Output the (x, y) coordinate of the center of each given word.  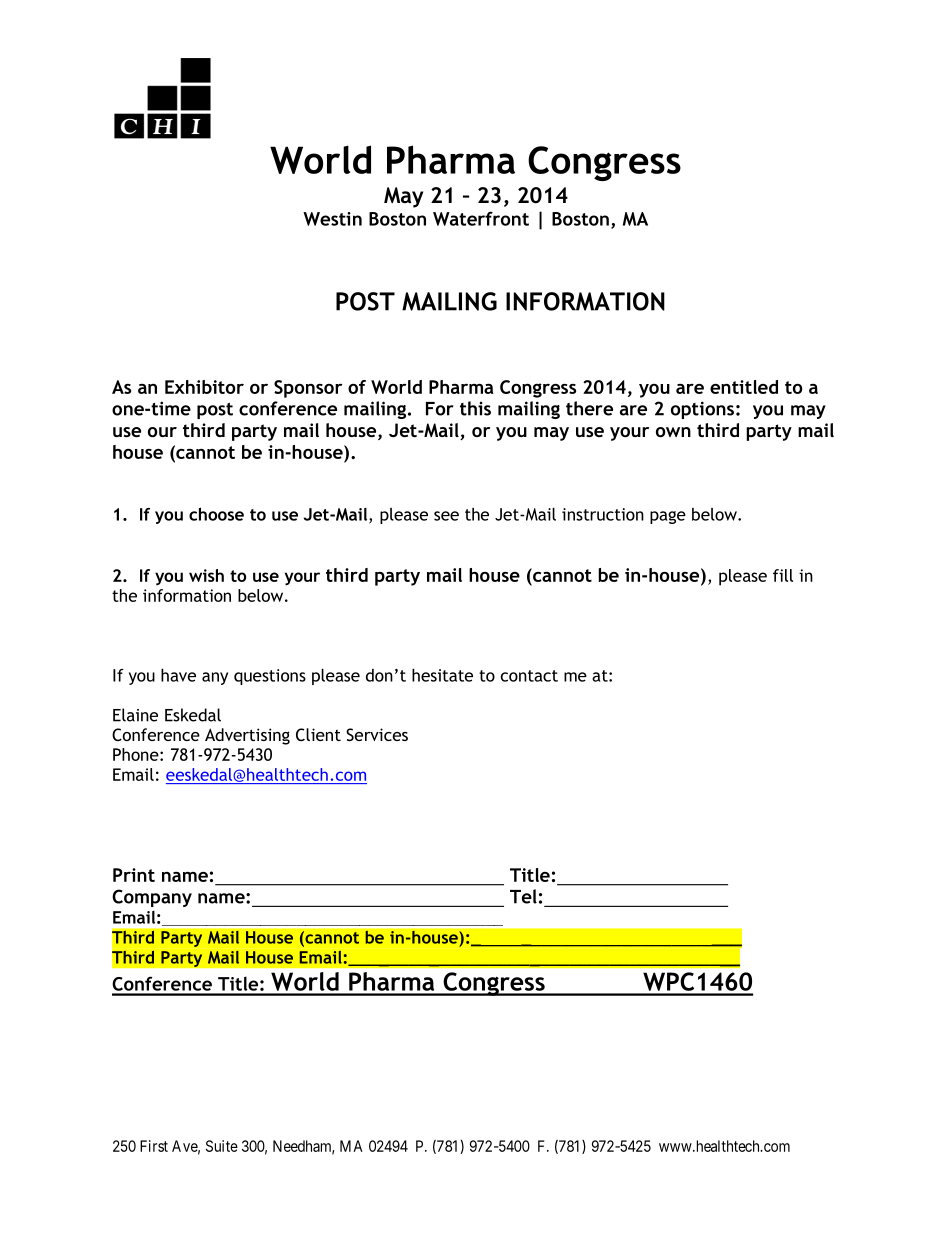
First (154, 1146)
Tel (523, 896)
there (589, 408)
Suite (222, 1146)
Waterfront (481, 218)
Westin (332, 219)
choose (216, 514)
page (668, 517)
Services (377, 734)
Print (134, 875)
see (446, 516)
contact (529, 676)
